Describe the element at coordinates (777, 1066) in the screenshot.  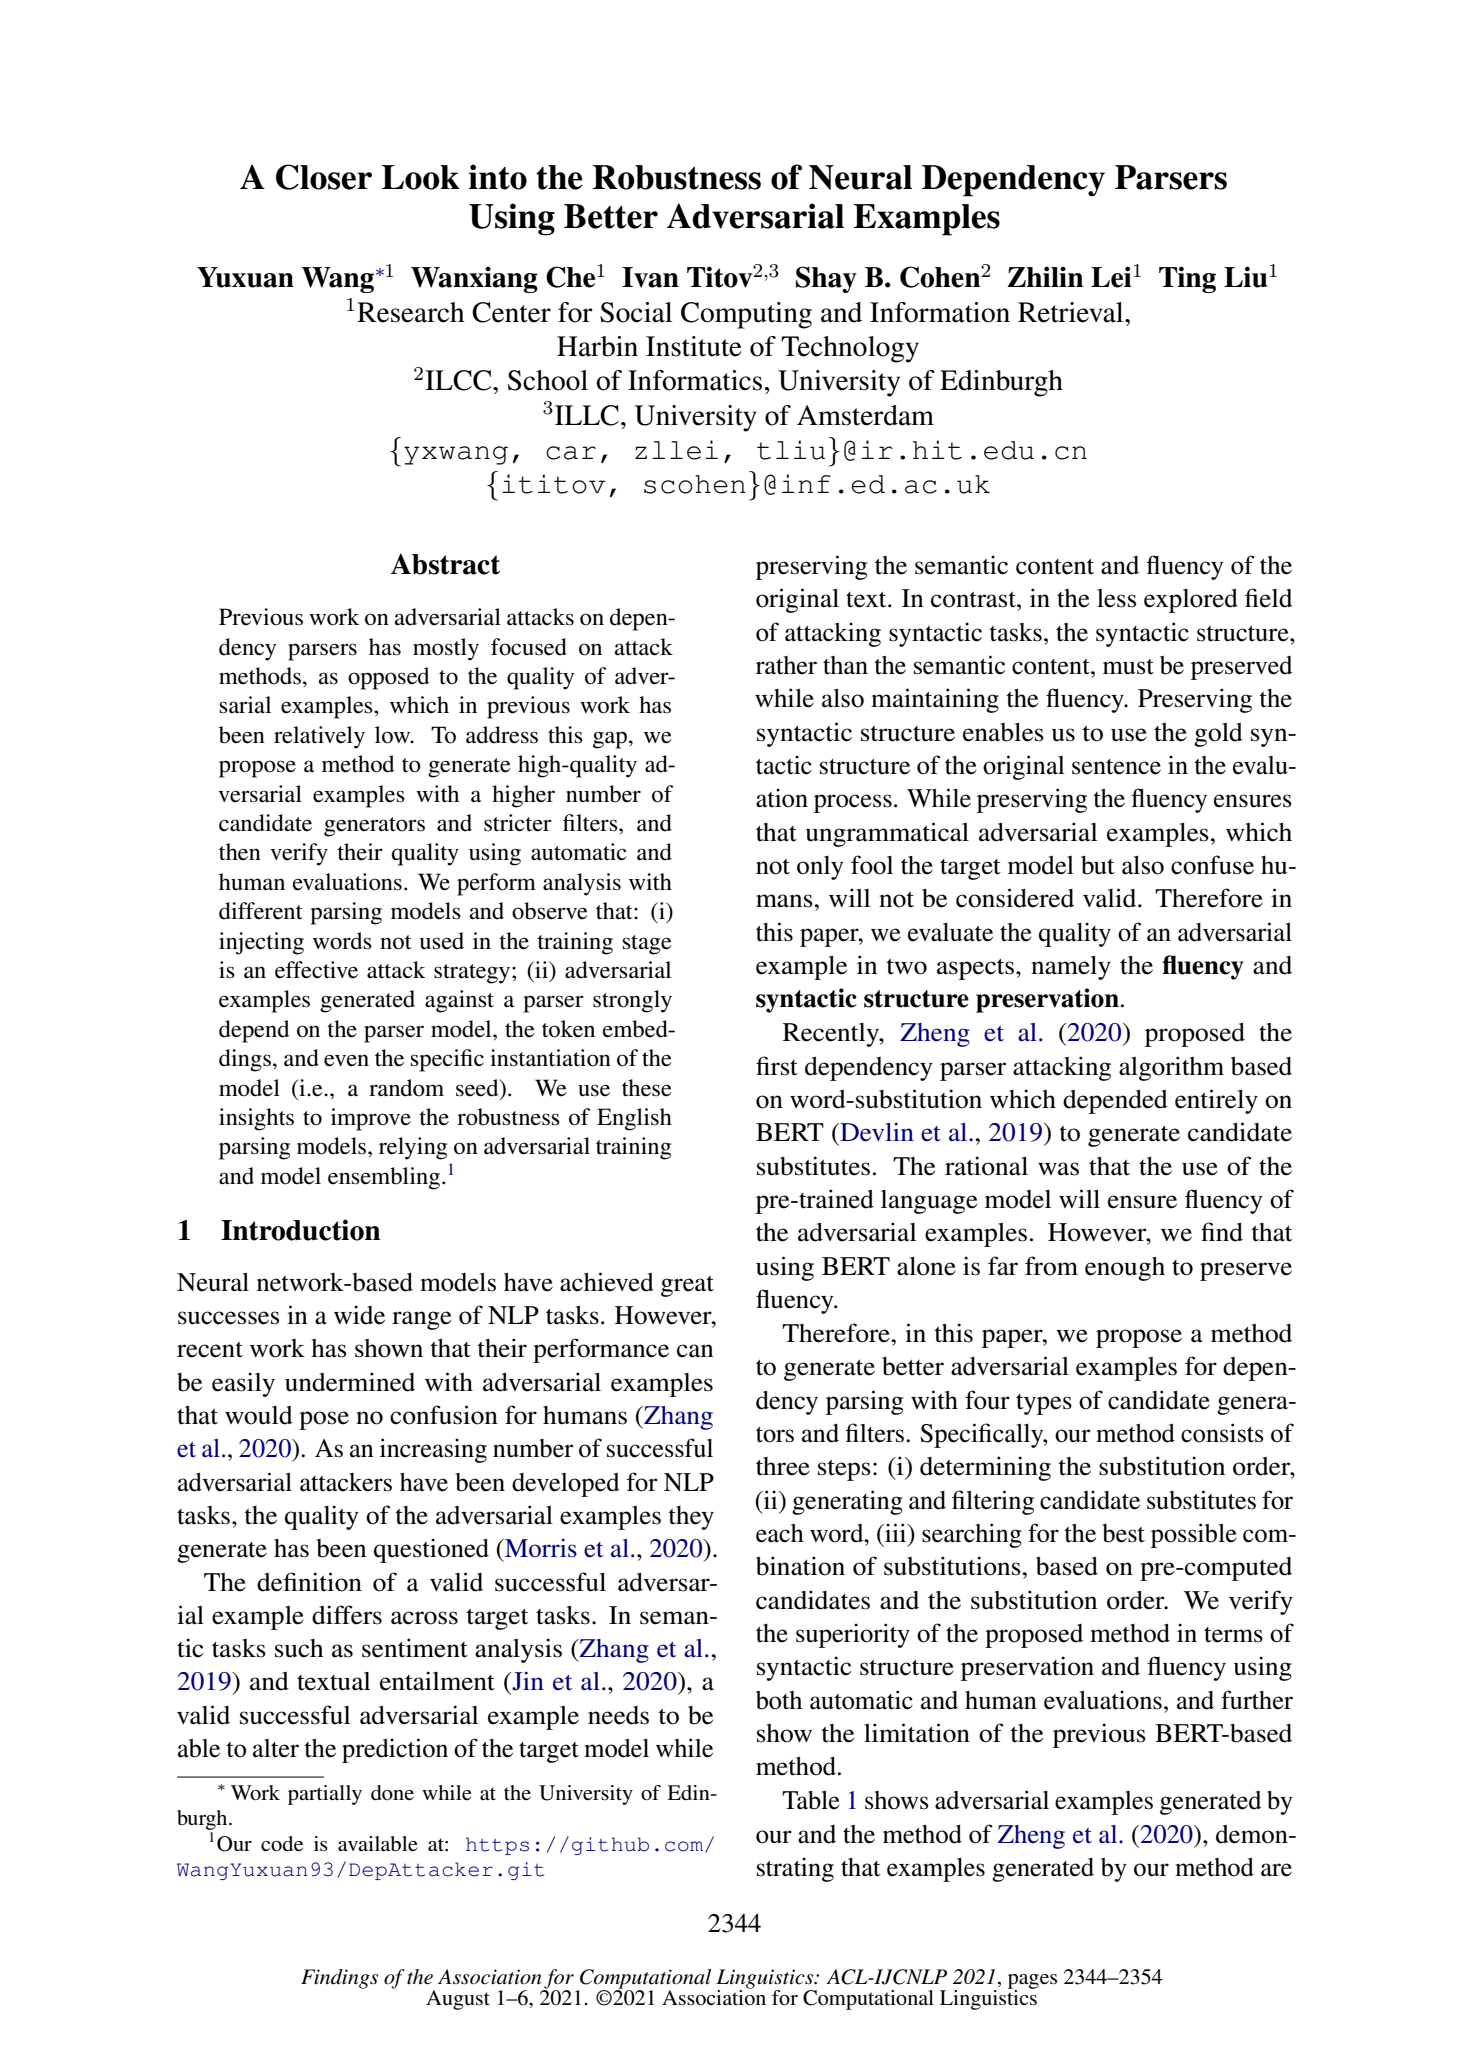
I see `first` at that location.
